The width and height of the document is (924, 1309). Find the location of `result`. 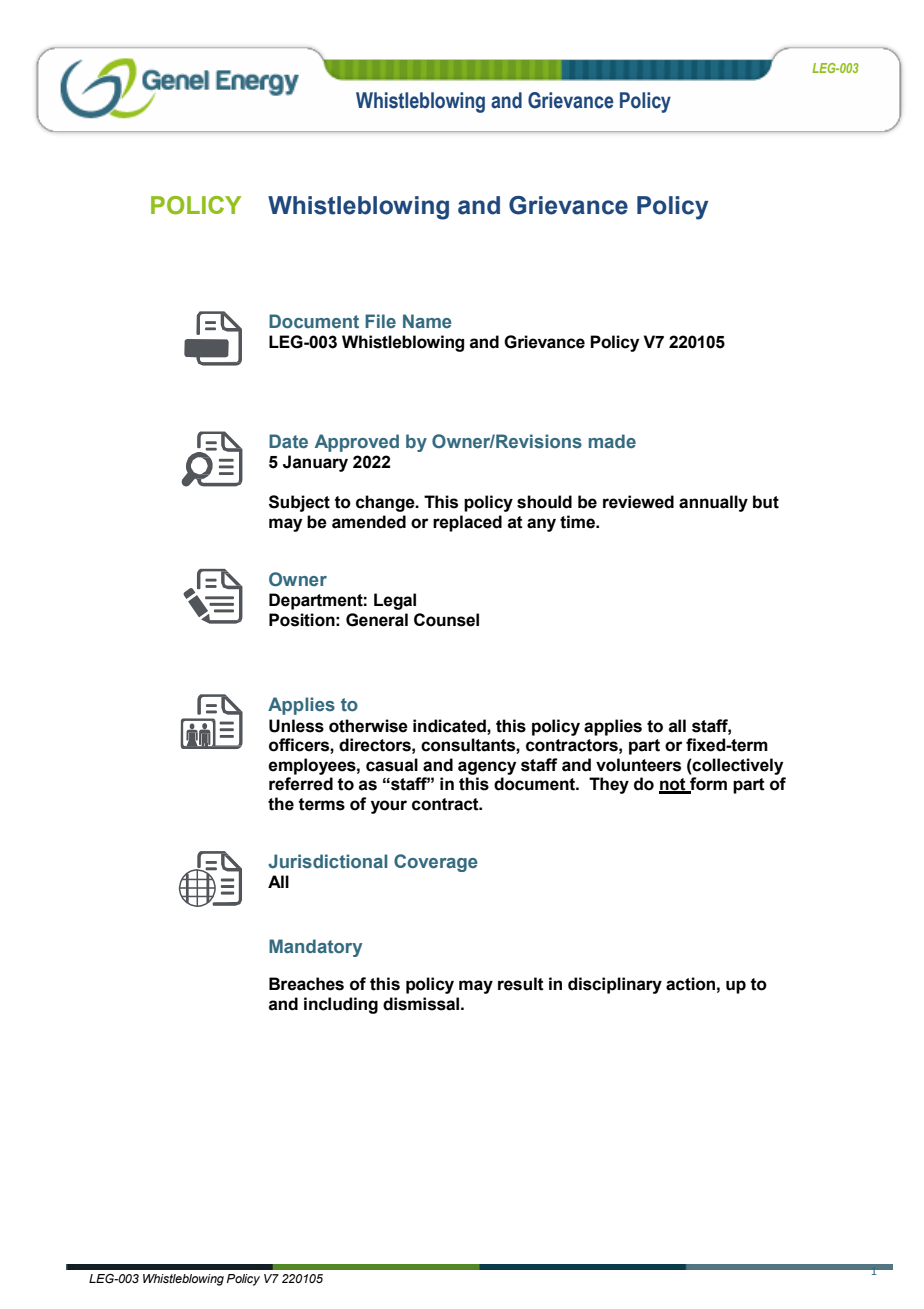

result is located at coordinates (521, 984).
